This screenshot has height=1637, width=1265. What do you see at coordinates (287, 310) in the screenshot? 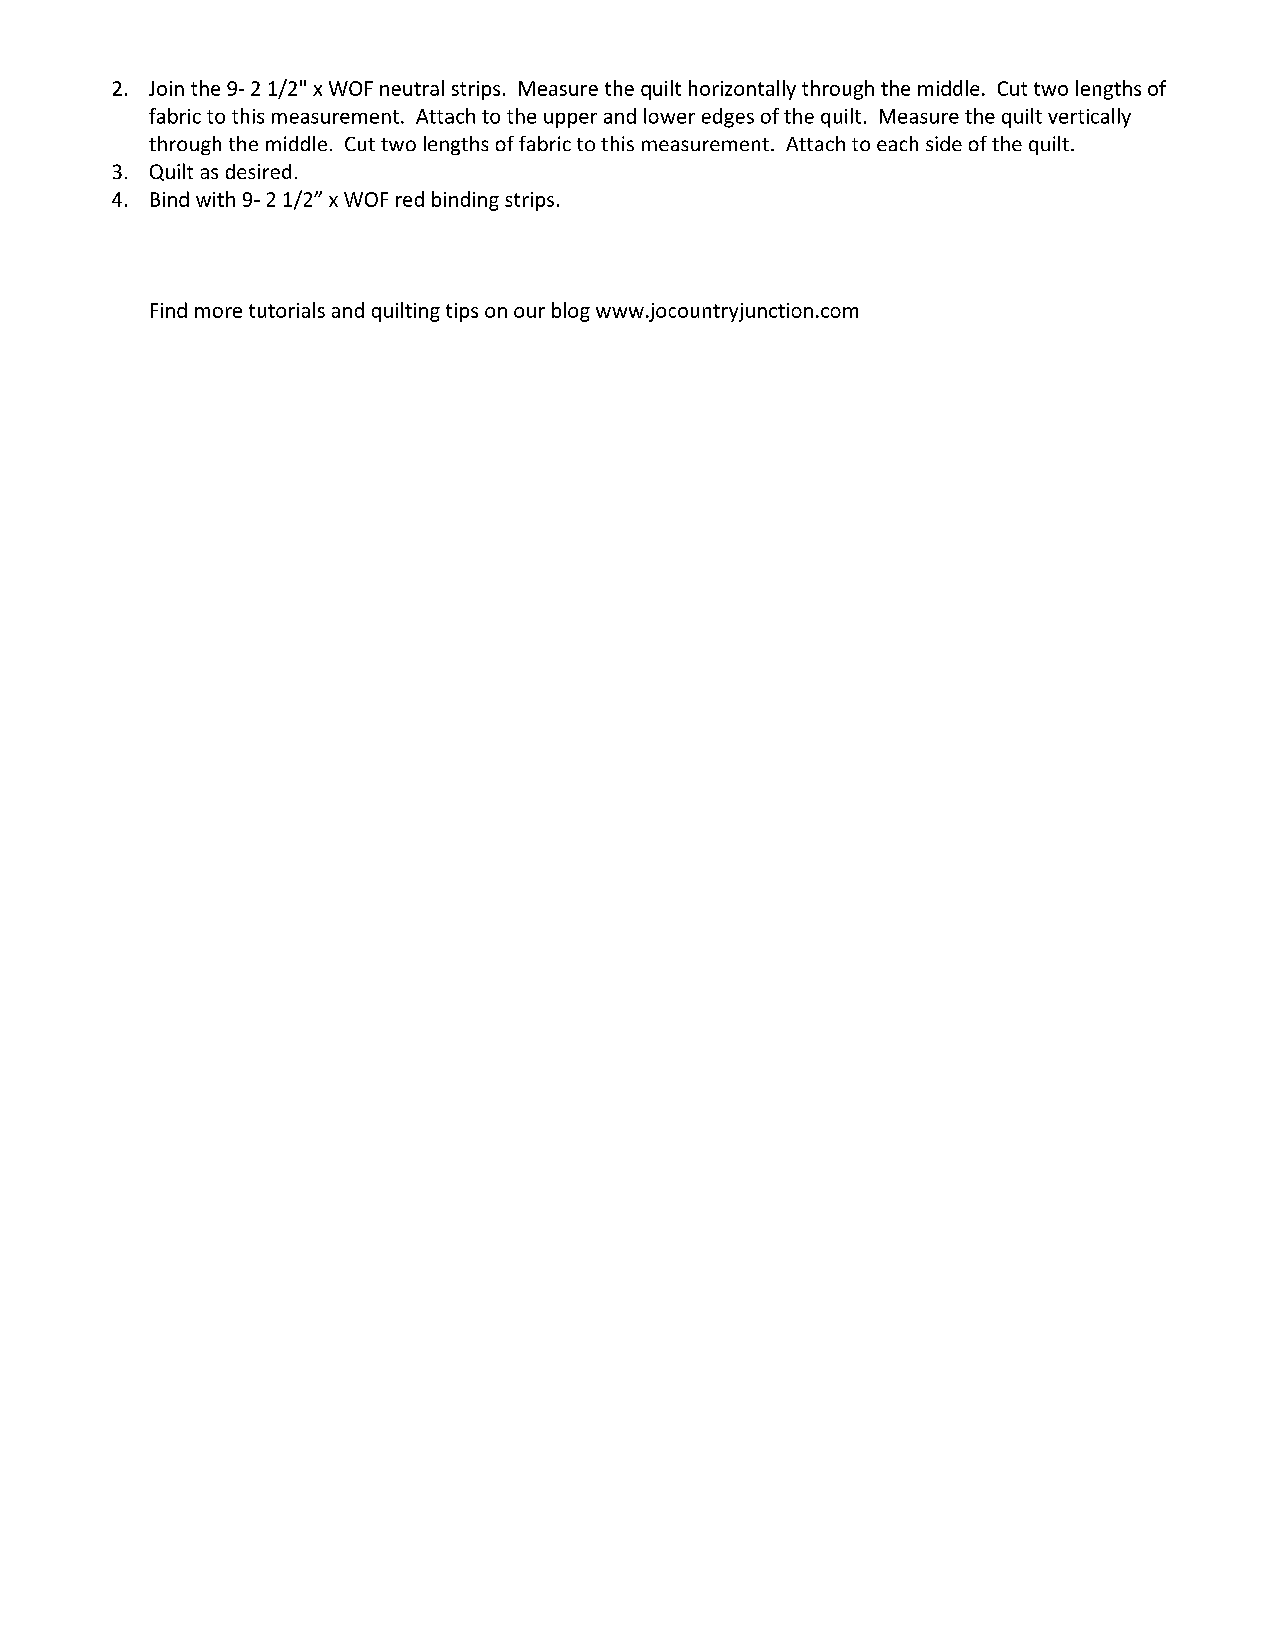
I see `tutorials` at bounding box center [287, 310].
